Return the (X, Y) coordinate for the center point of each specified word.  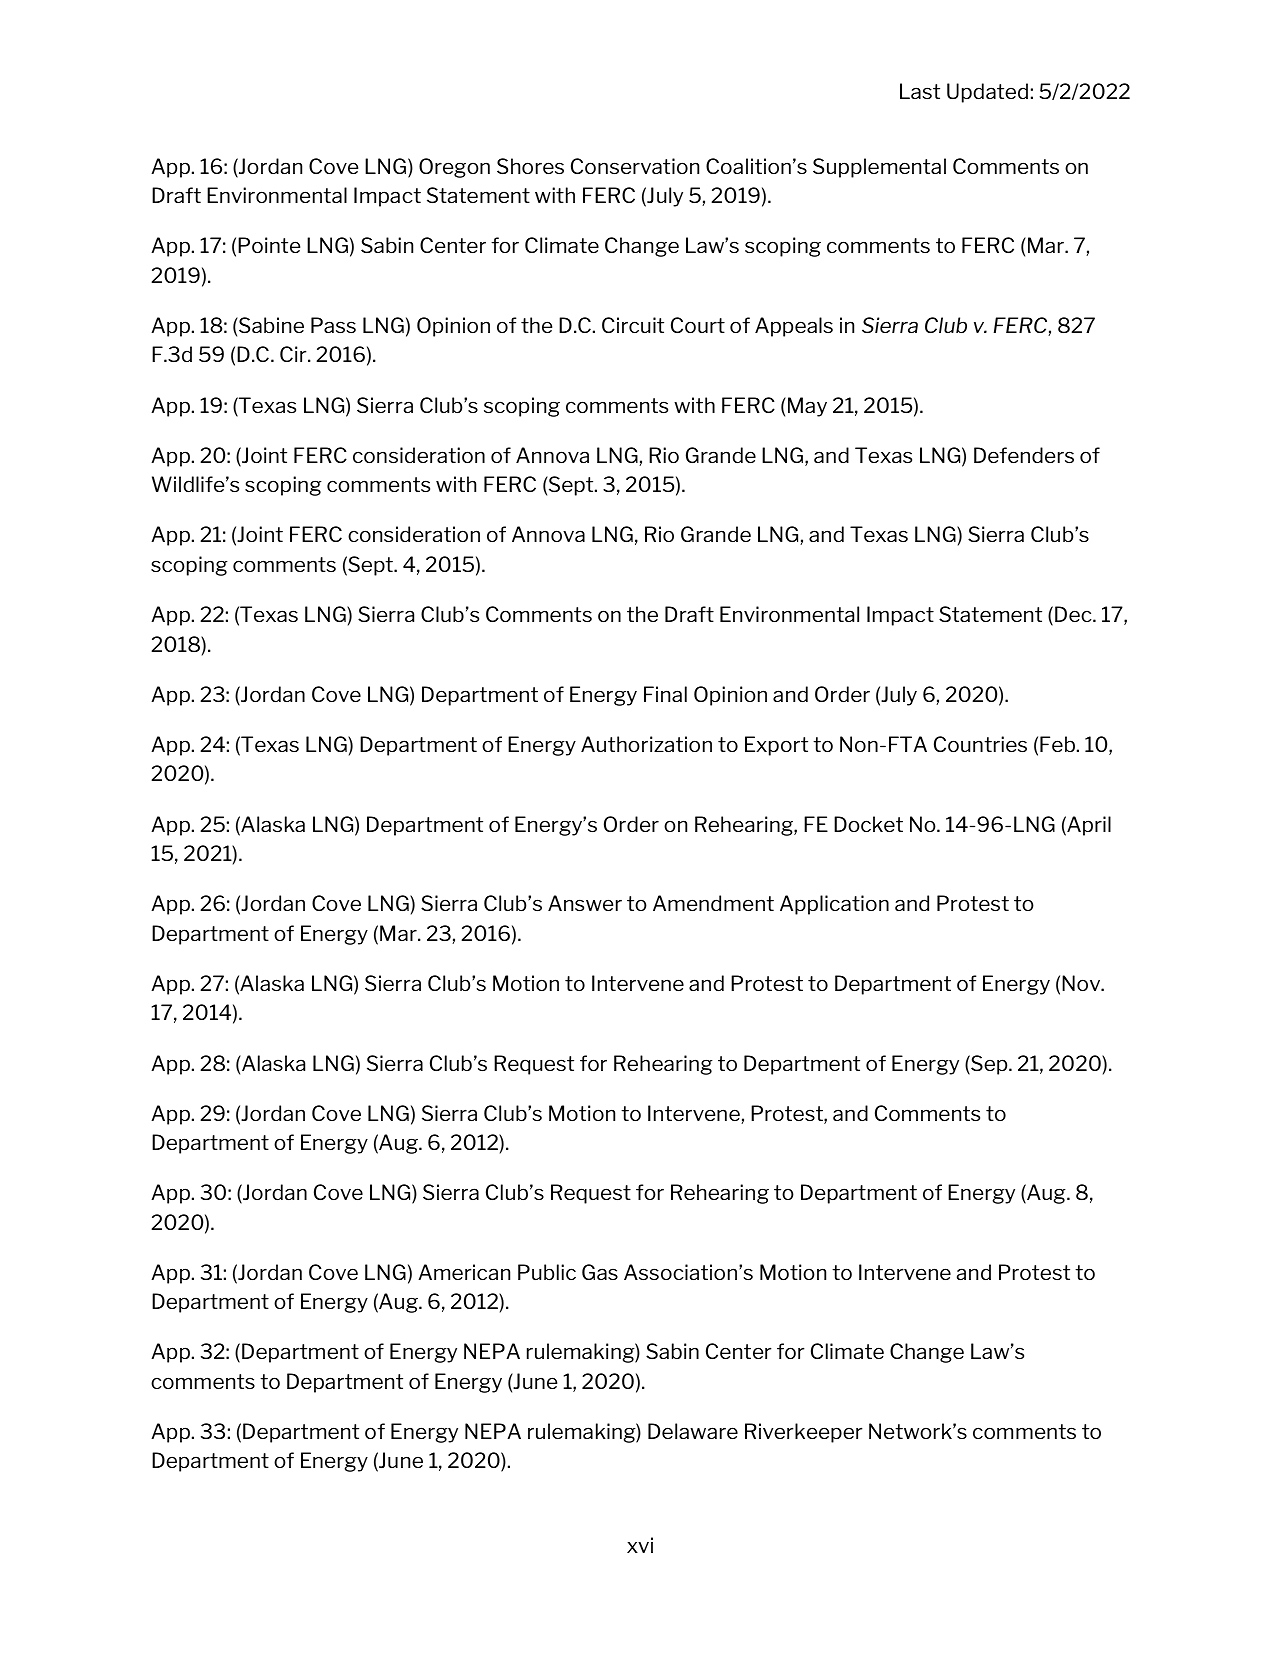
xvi (640, 1545)
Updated (987, 93)
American (464, 1272)
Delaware (693, 1431)
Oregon (454, 168)
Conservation (635, 166)
